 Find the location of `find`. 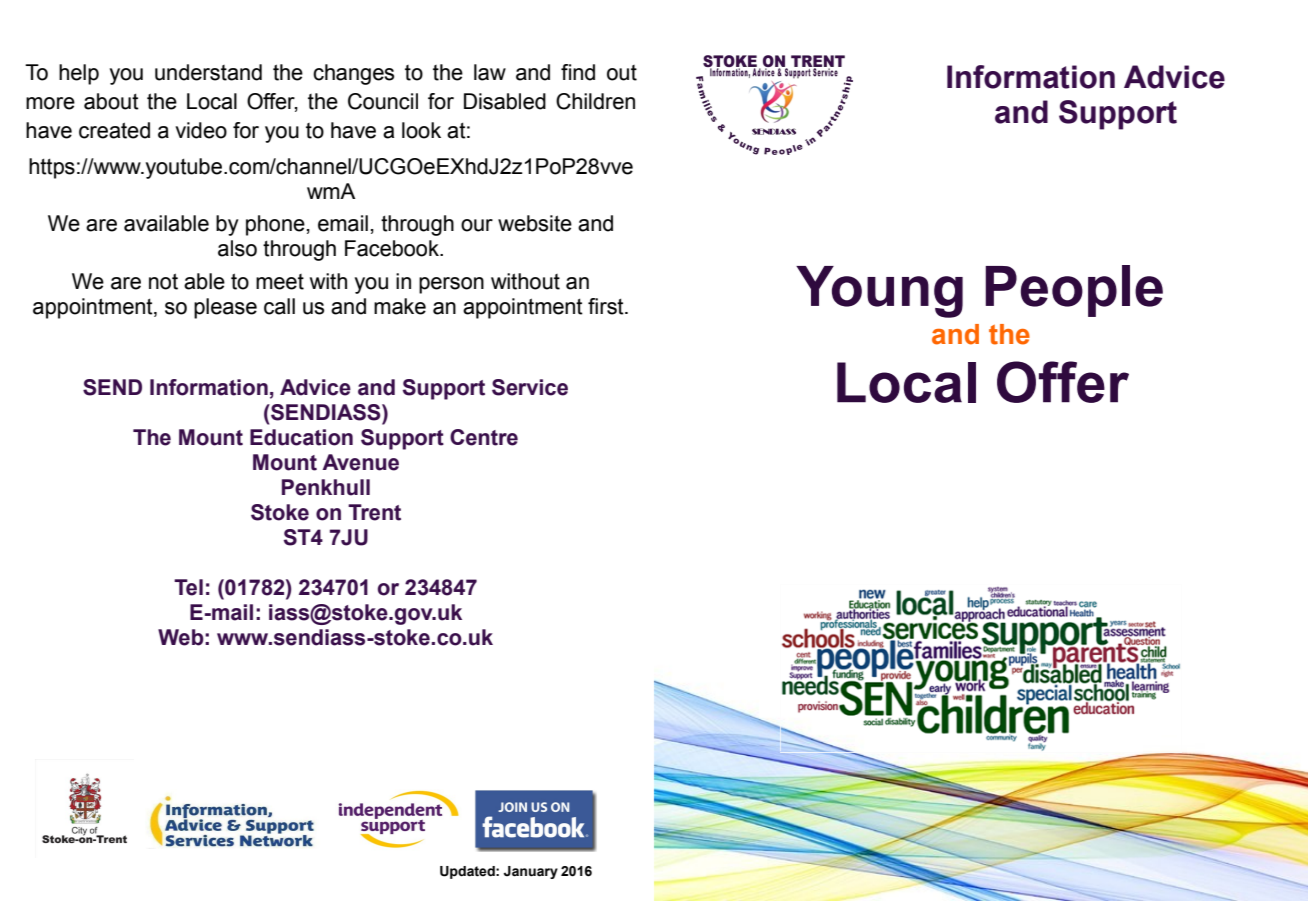

find is located at coordinates (578, 72).
